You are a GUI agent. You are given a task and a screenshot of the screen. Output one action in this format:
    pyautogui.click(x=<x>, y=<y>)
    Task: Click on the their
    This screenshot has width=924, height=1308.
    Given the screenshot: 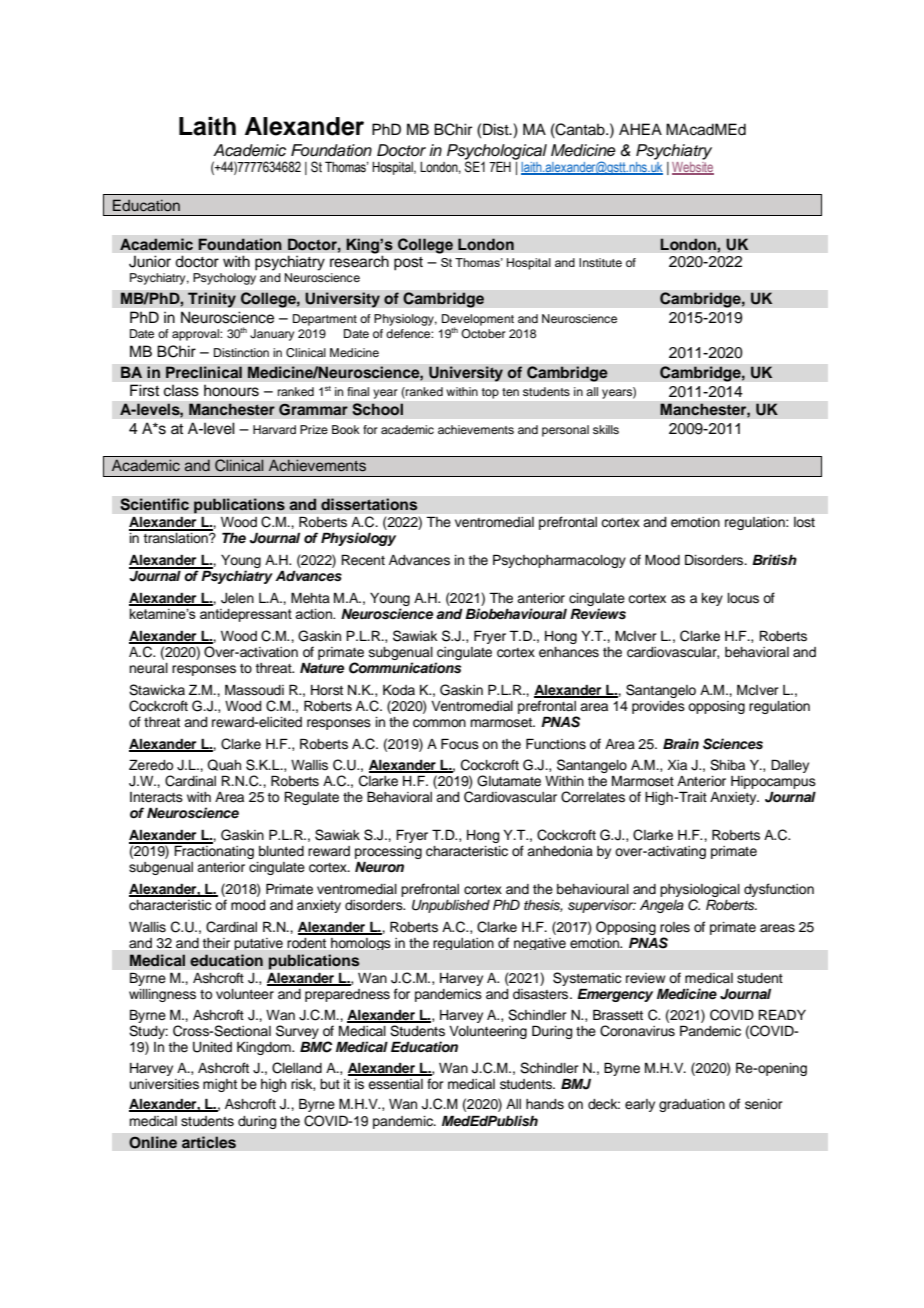 What is the action you would take?
    pyautogui.click(x=216, y=943)
